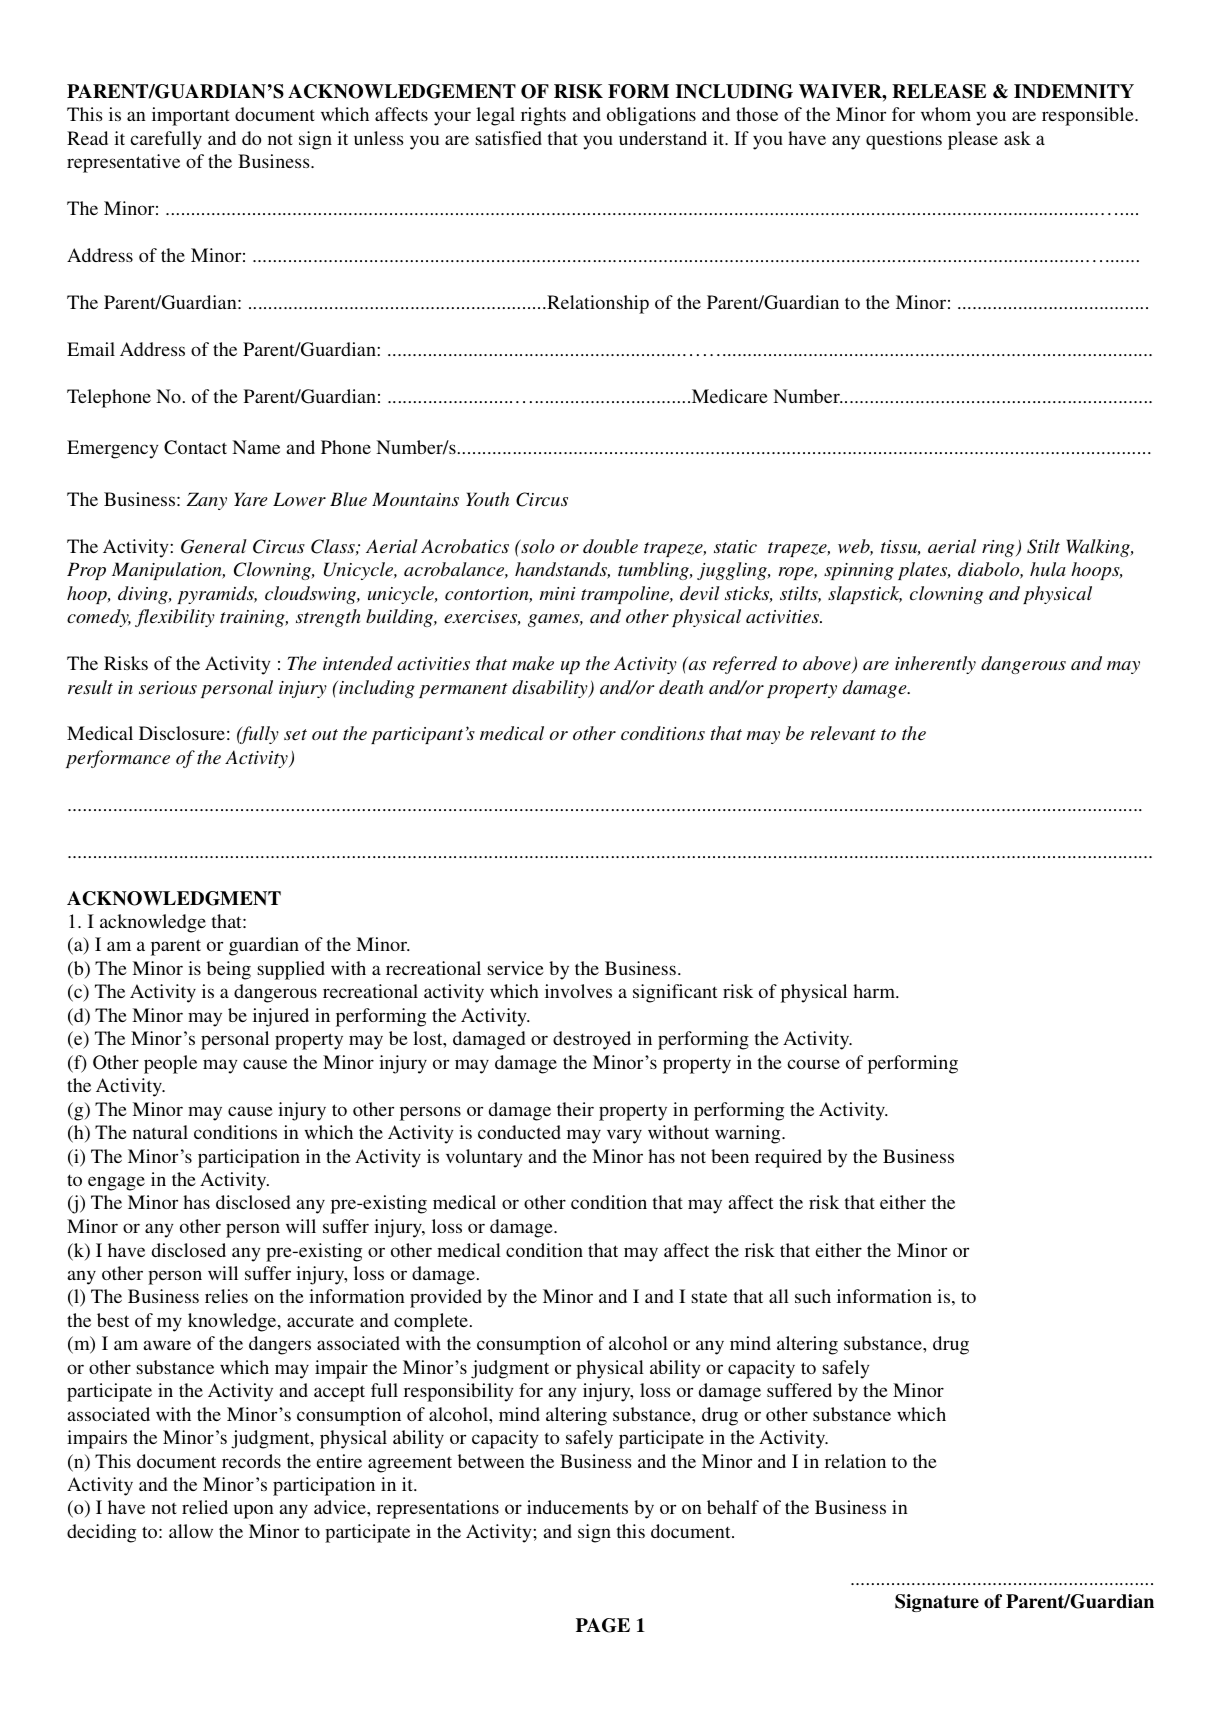  I want to click on involves, so click(578, 991).
